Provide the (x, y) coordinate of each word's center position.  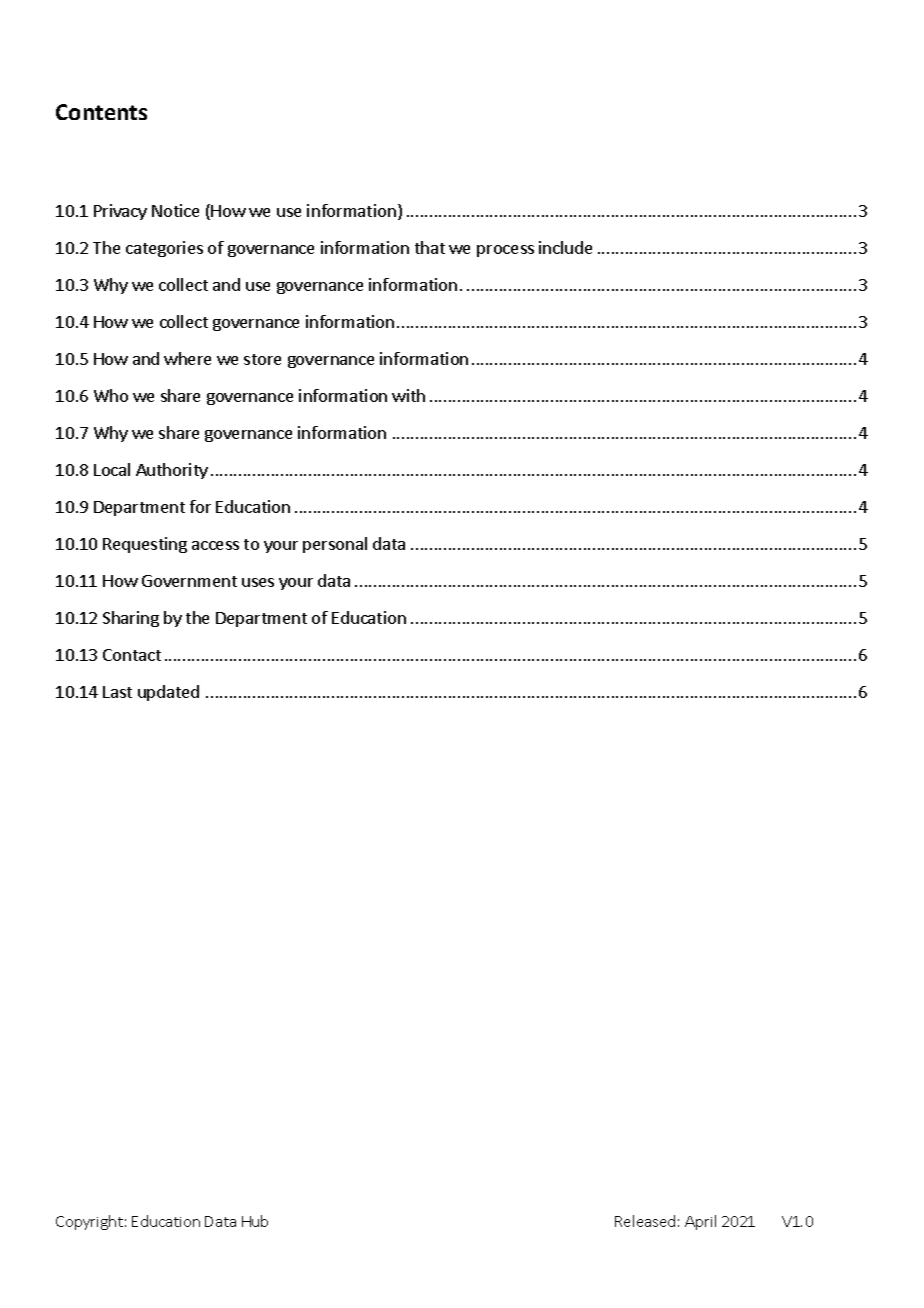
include (565, 247)
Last (117, 692)
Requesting (145, 545)
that (430, 247)
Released (645, 1221)
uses (258, 582)
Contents (101, 112)
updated (168, 693)
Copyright (89, 1222)
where (187, 358)
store (262, 359)
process (505, 251)
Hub (255, 1221)
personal (335, 545)
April (700, 1222)
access (215, 545)
